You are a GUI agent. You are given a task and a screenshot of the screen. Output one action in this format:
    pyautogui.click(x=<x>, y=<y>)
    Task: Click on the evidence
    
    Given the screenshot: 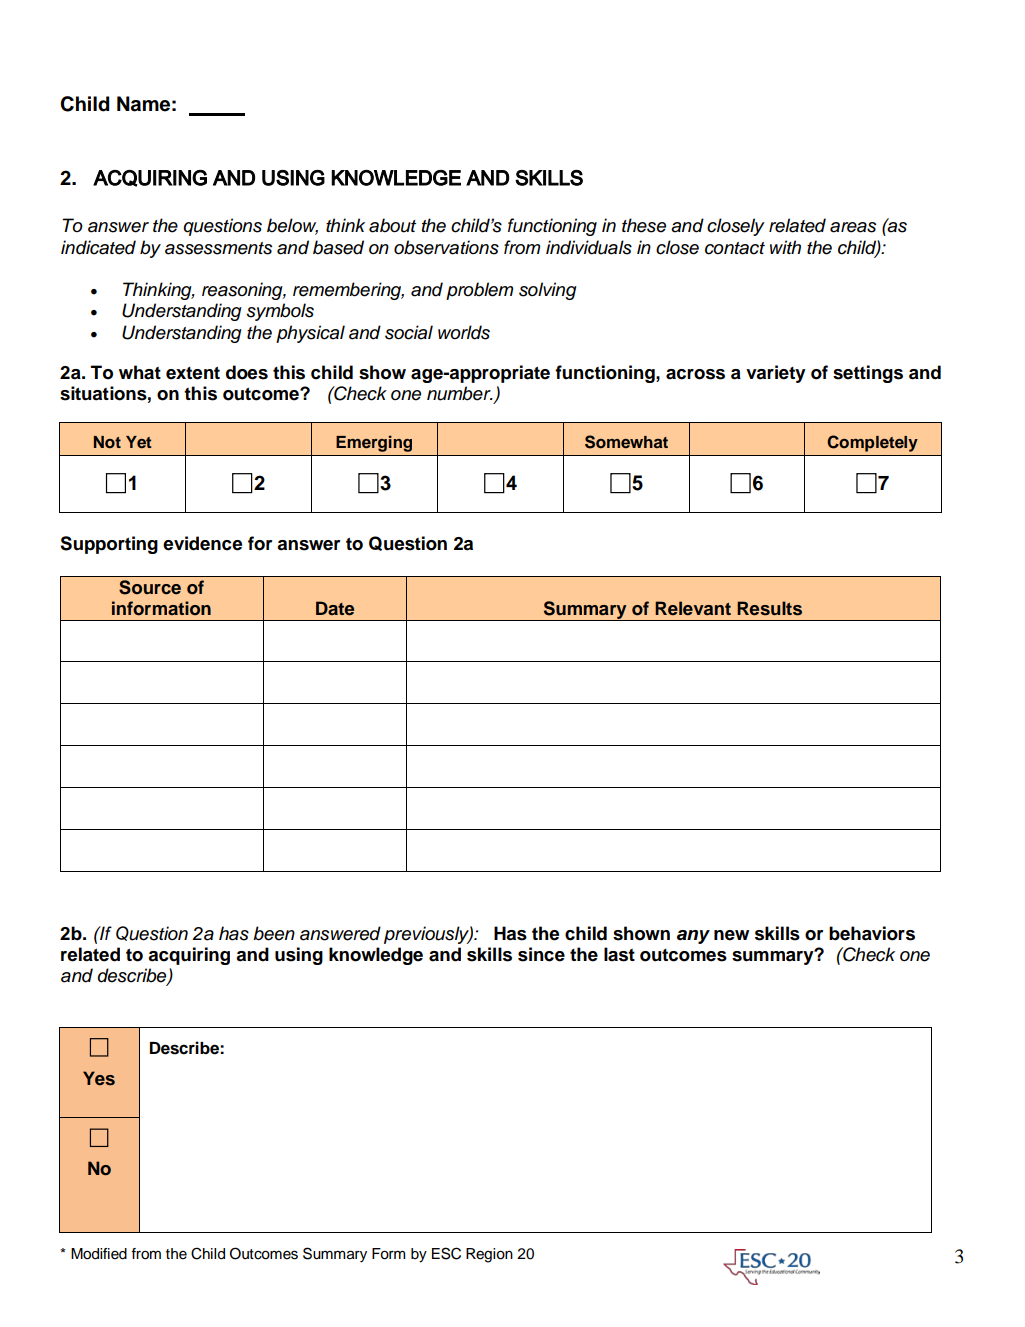 What is the action you would take?
    pyautogui.click(x=202, y=543)
